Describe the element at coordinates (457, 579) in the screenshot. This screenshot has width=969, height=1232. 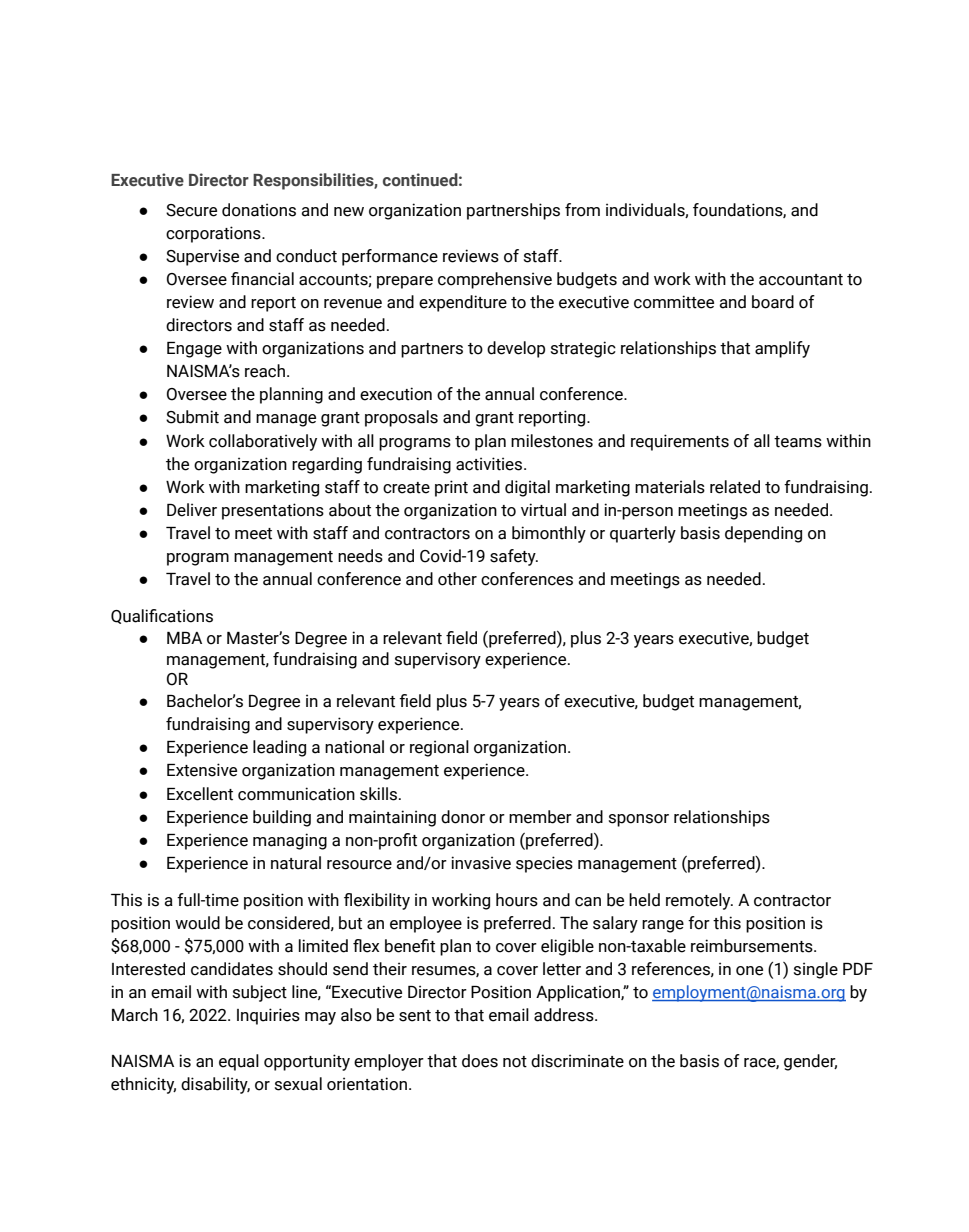
I see `other` at that location.
